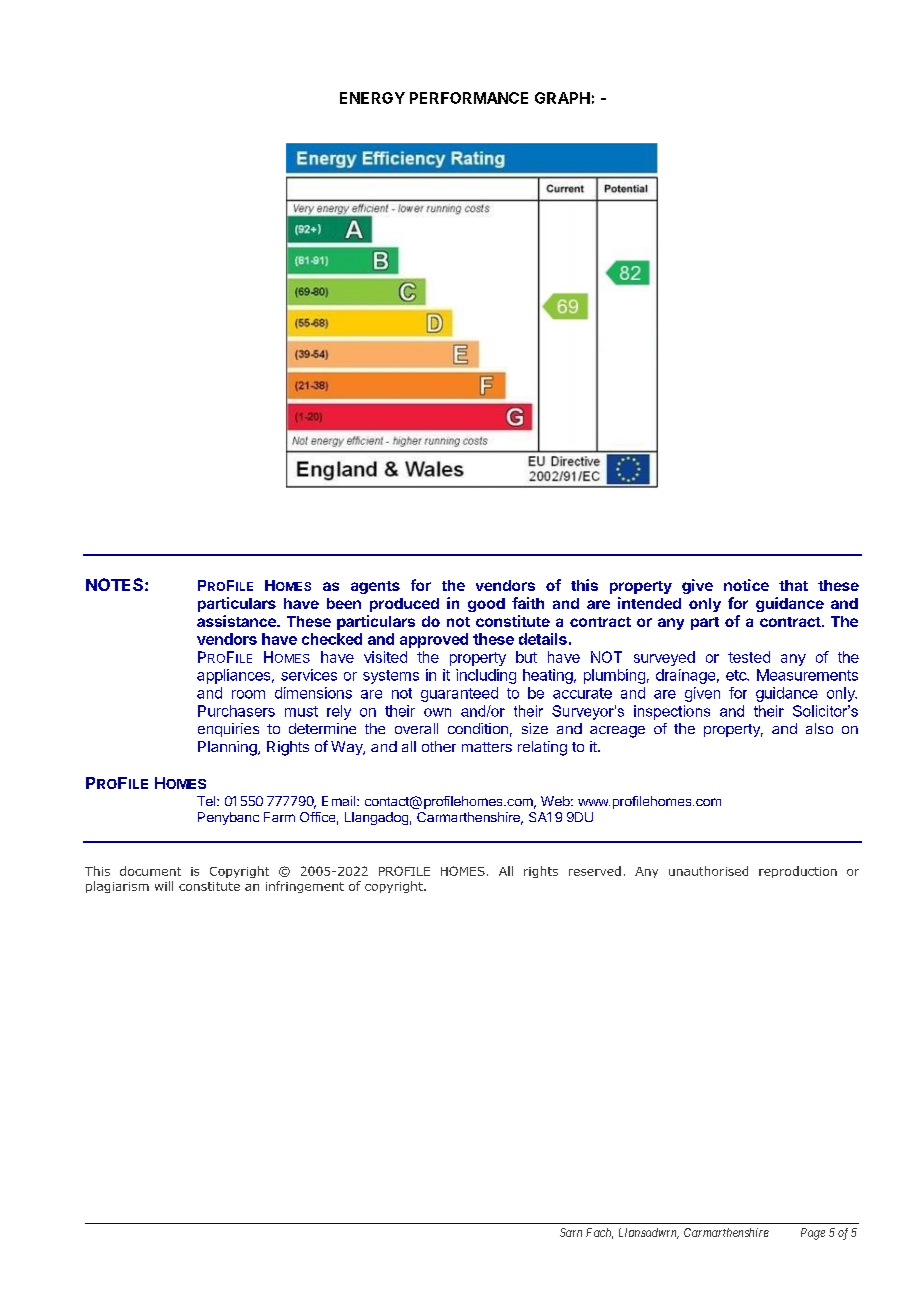 This screenshot has height=1307, width=924. What do you see at coordinates (595, 871) in the screenshot?
I see `reserved` at bounding box center [595, 871].
